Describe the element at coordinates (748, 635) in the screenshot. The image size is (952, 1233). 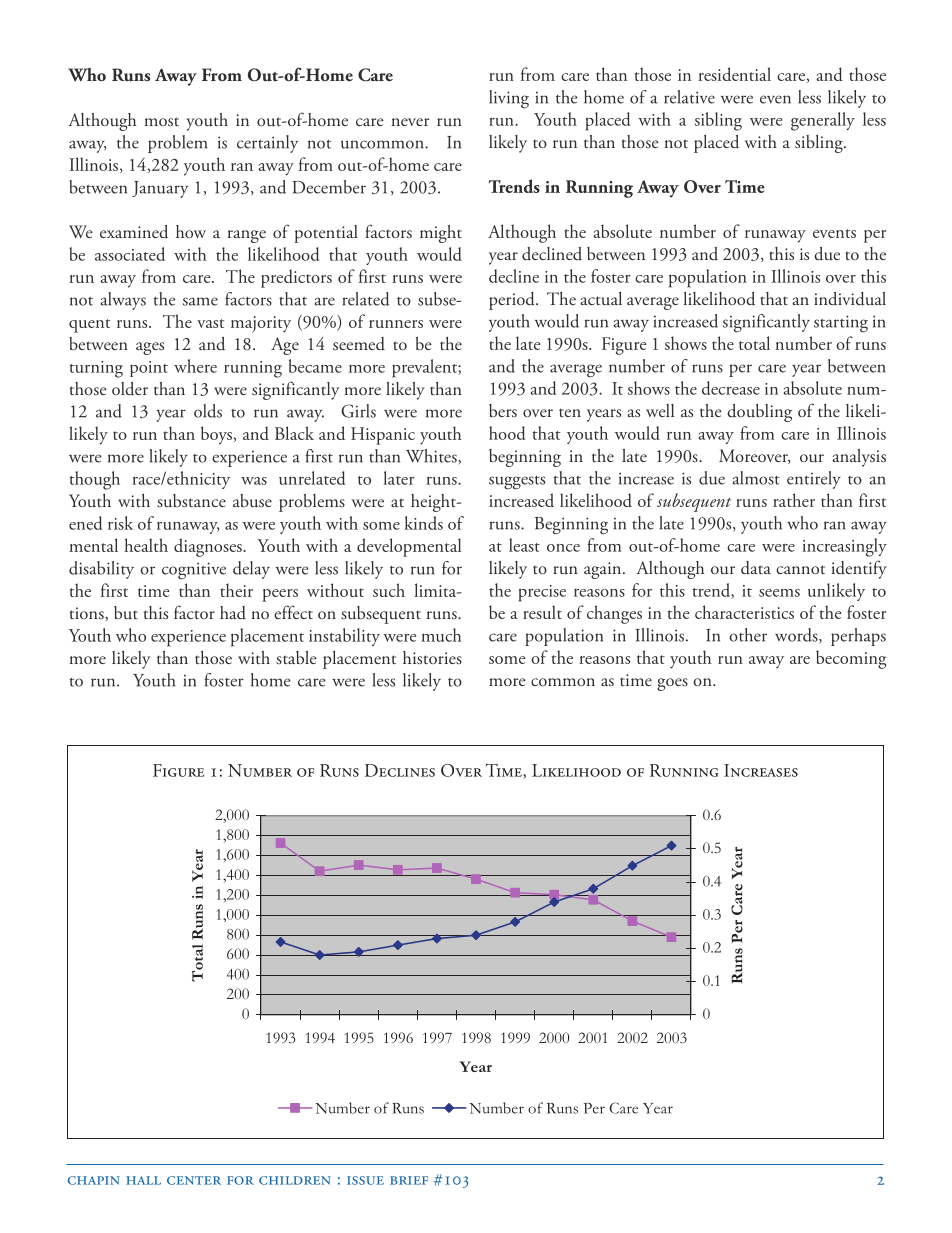
I see `other` at that location.
